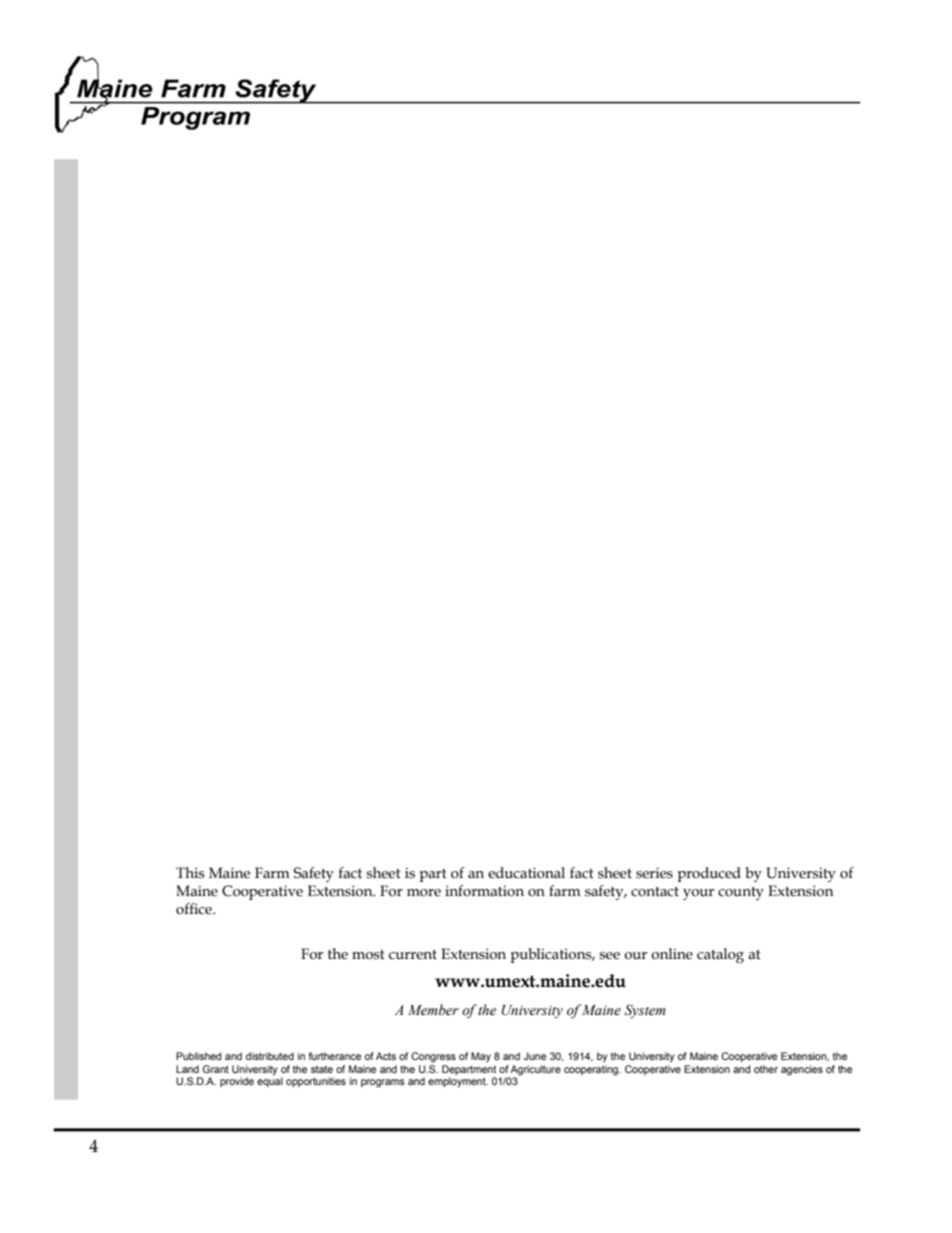  What do you see at coordinates (413, 955) in the screenshot?
I see `current` at bounding box center [413, 955].
